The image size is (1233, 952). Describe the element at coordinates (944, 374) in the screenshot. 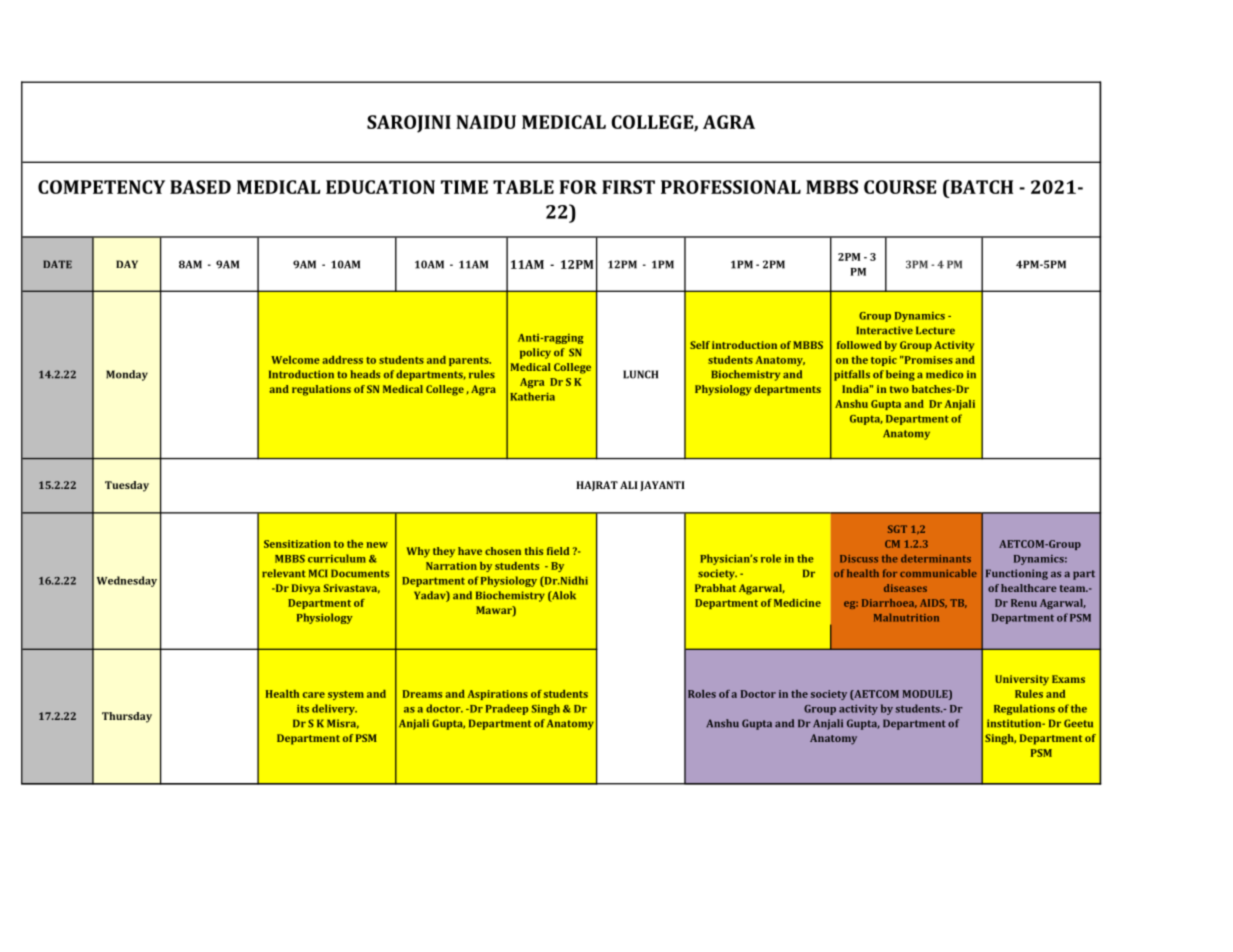

I see `medico` at that location.
